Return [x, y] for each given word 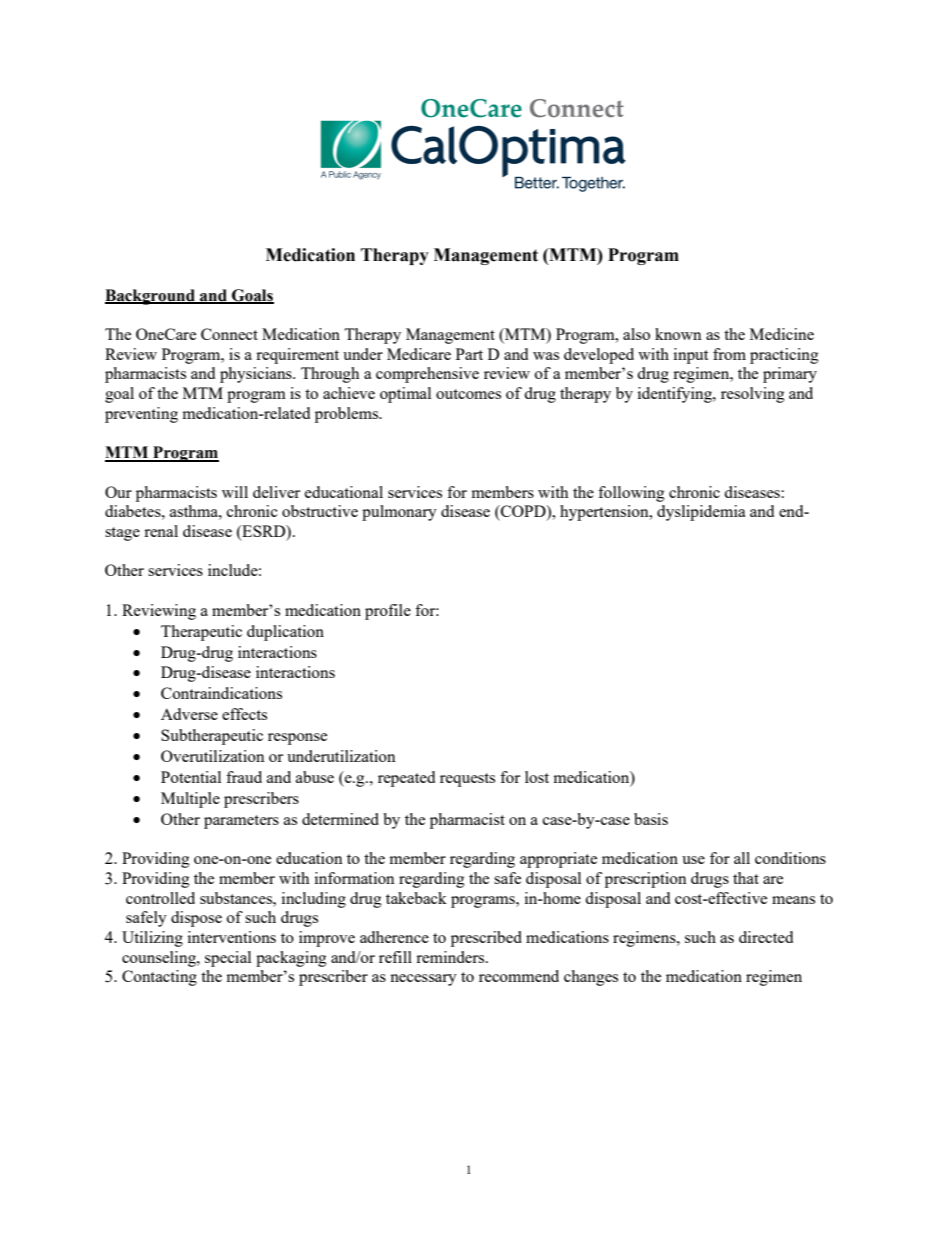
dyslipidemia [701, 513]
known [678, 334]
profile [388, 612]
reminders [451, 957]
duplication [285, 633]
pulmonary [399, 513]
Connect [229, 334]
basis [651, 819]
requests [467, 780]
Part [469, 354]
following [631, 494]
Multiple [190, 800]
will [235, 492]
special [228, 959]
